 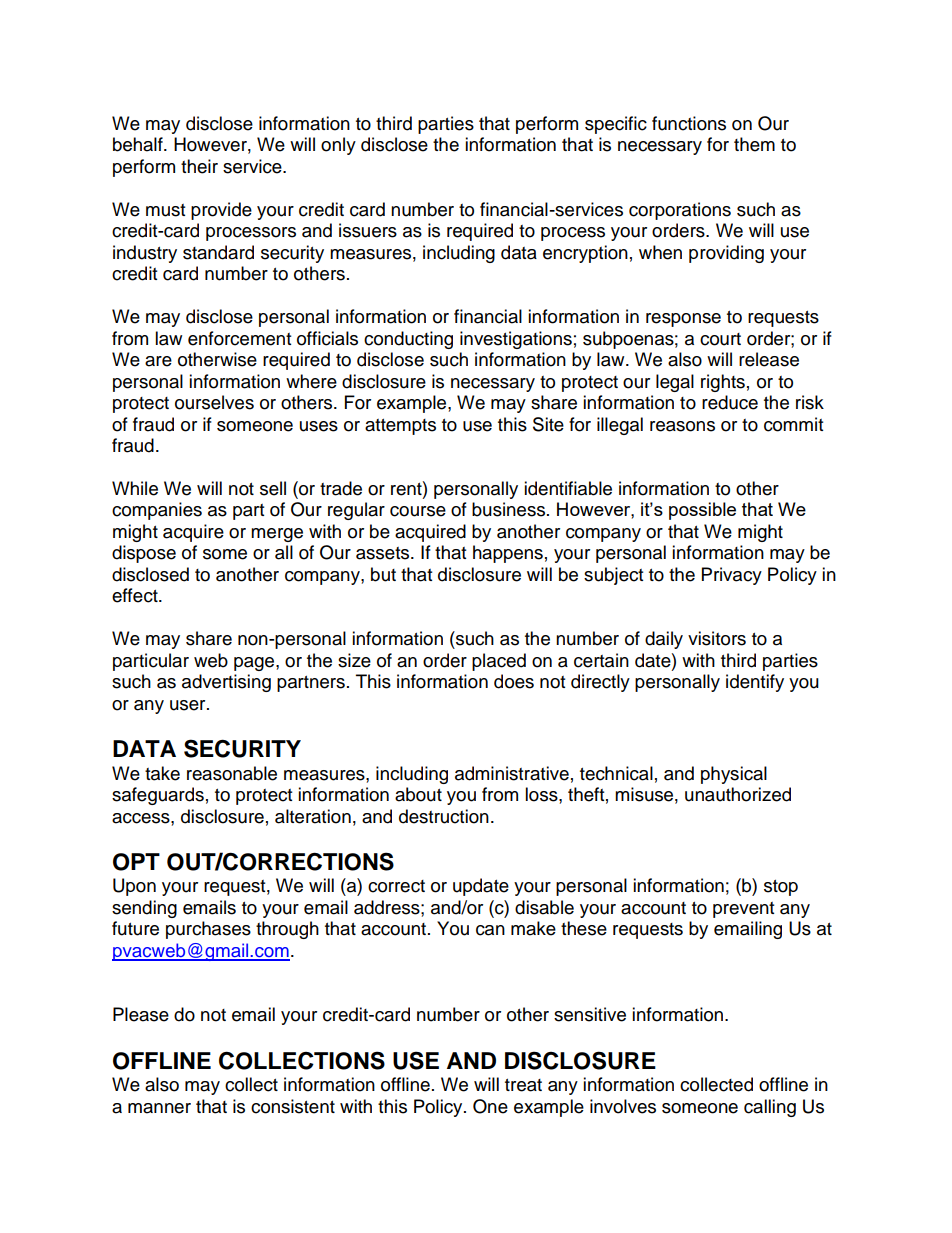 I want to click on their, so click(x=199, y=166).
